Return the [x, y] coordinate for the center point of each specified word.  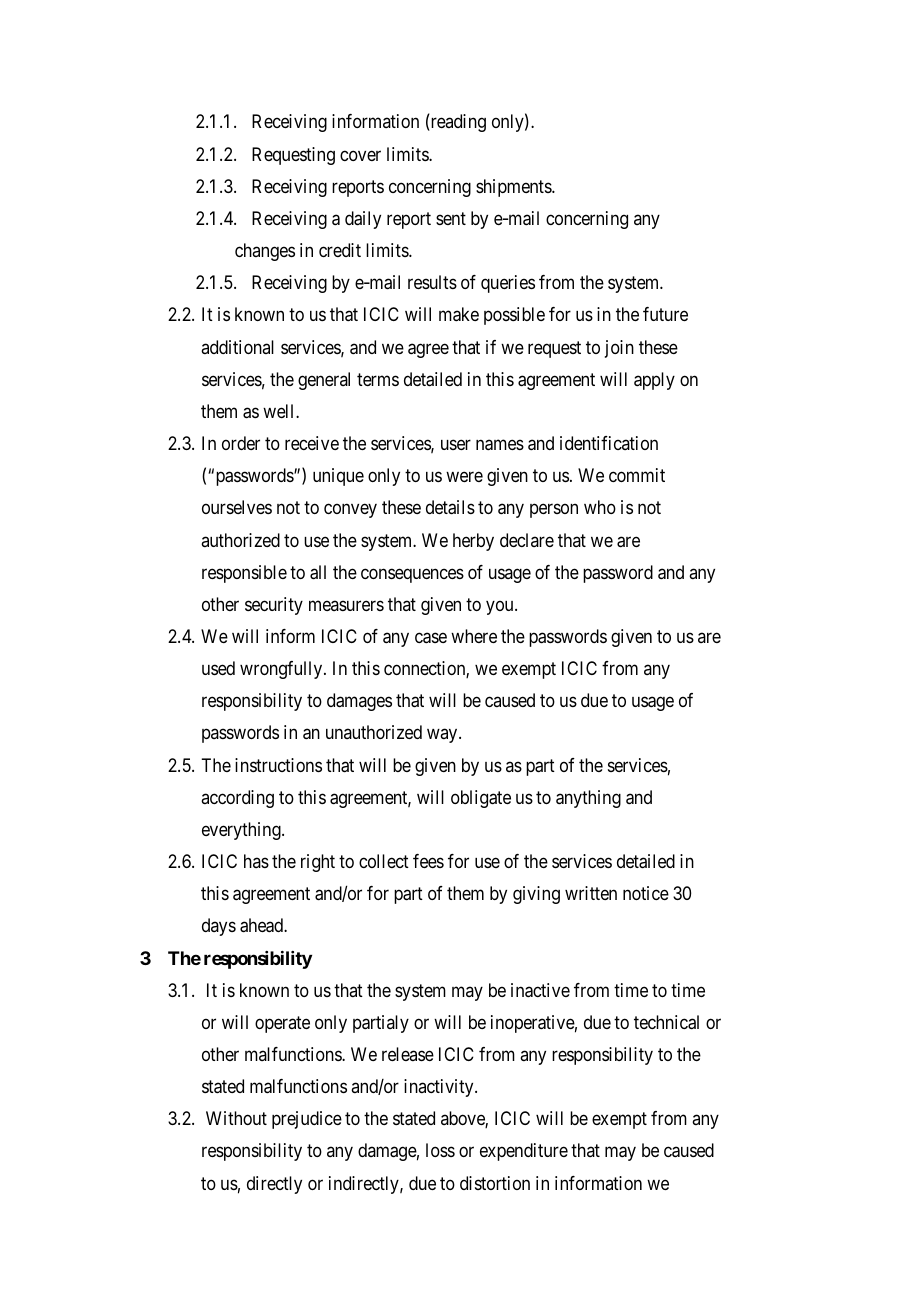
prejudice [307, 1120]
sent [451, 218]
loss [440, 1150]
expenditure [524, 1152]
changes [265, 252]
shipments [514, 188]
